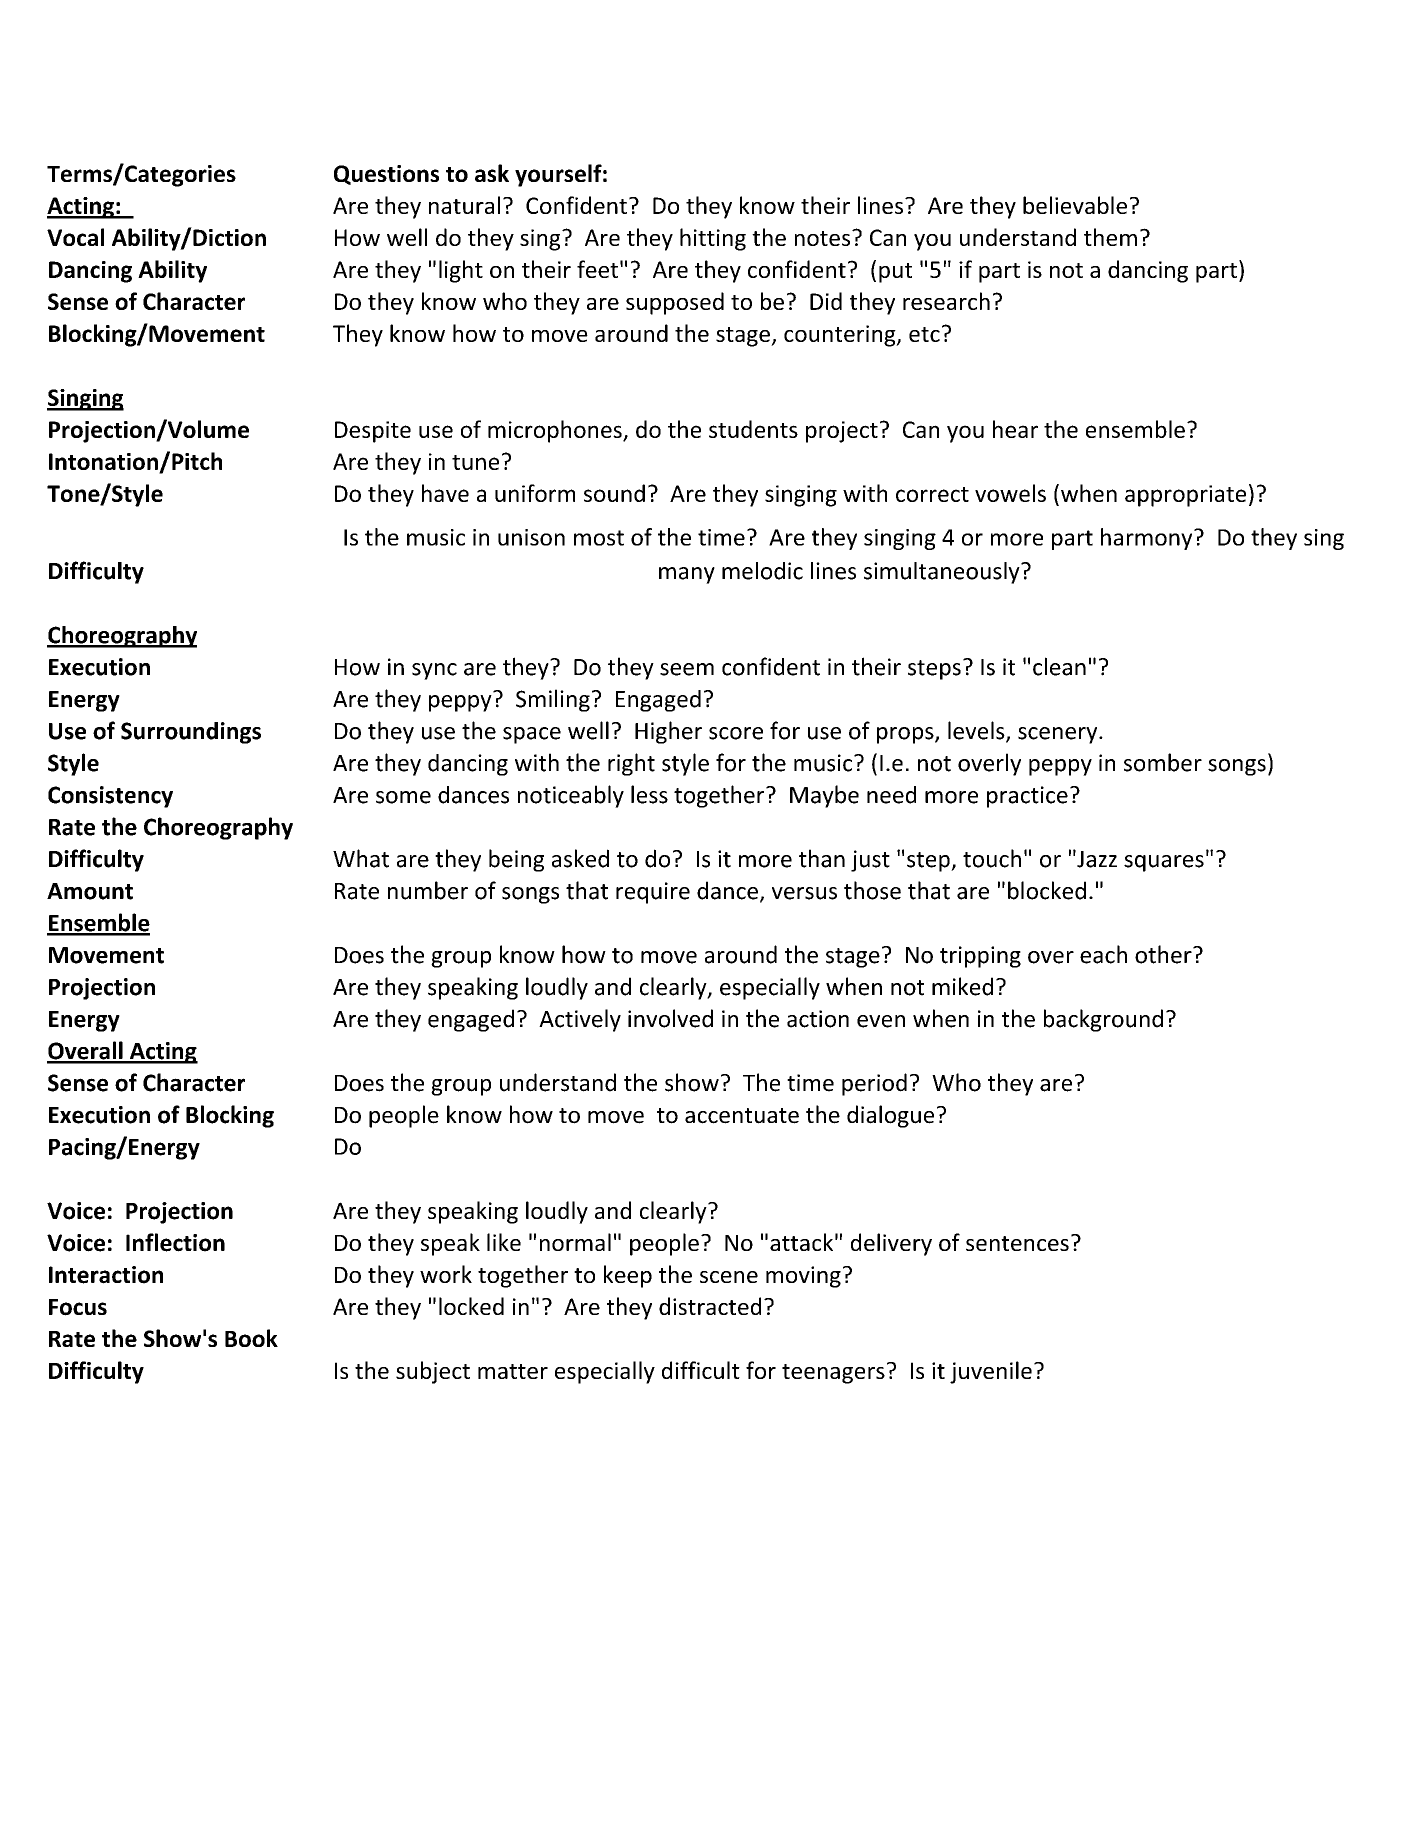  Describe the element at coordinates (373, 432) in the screenshot. I see `Despite` at that location.
